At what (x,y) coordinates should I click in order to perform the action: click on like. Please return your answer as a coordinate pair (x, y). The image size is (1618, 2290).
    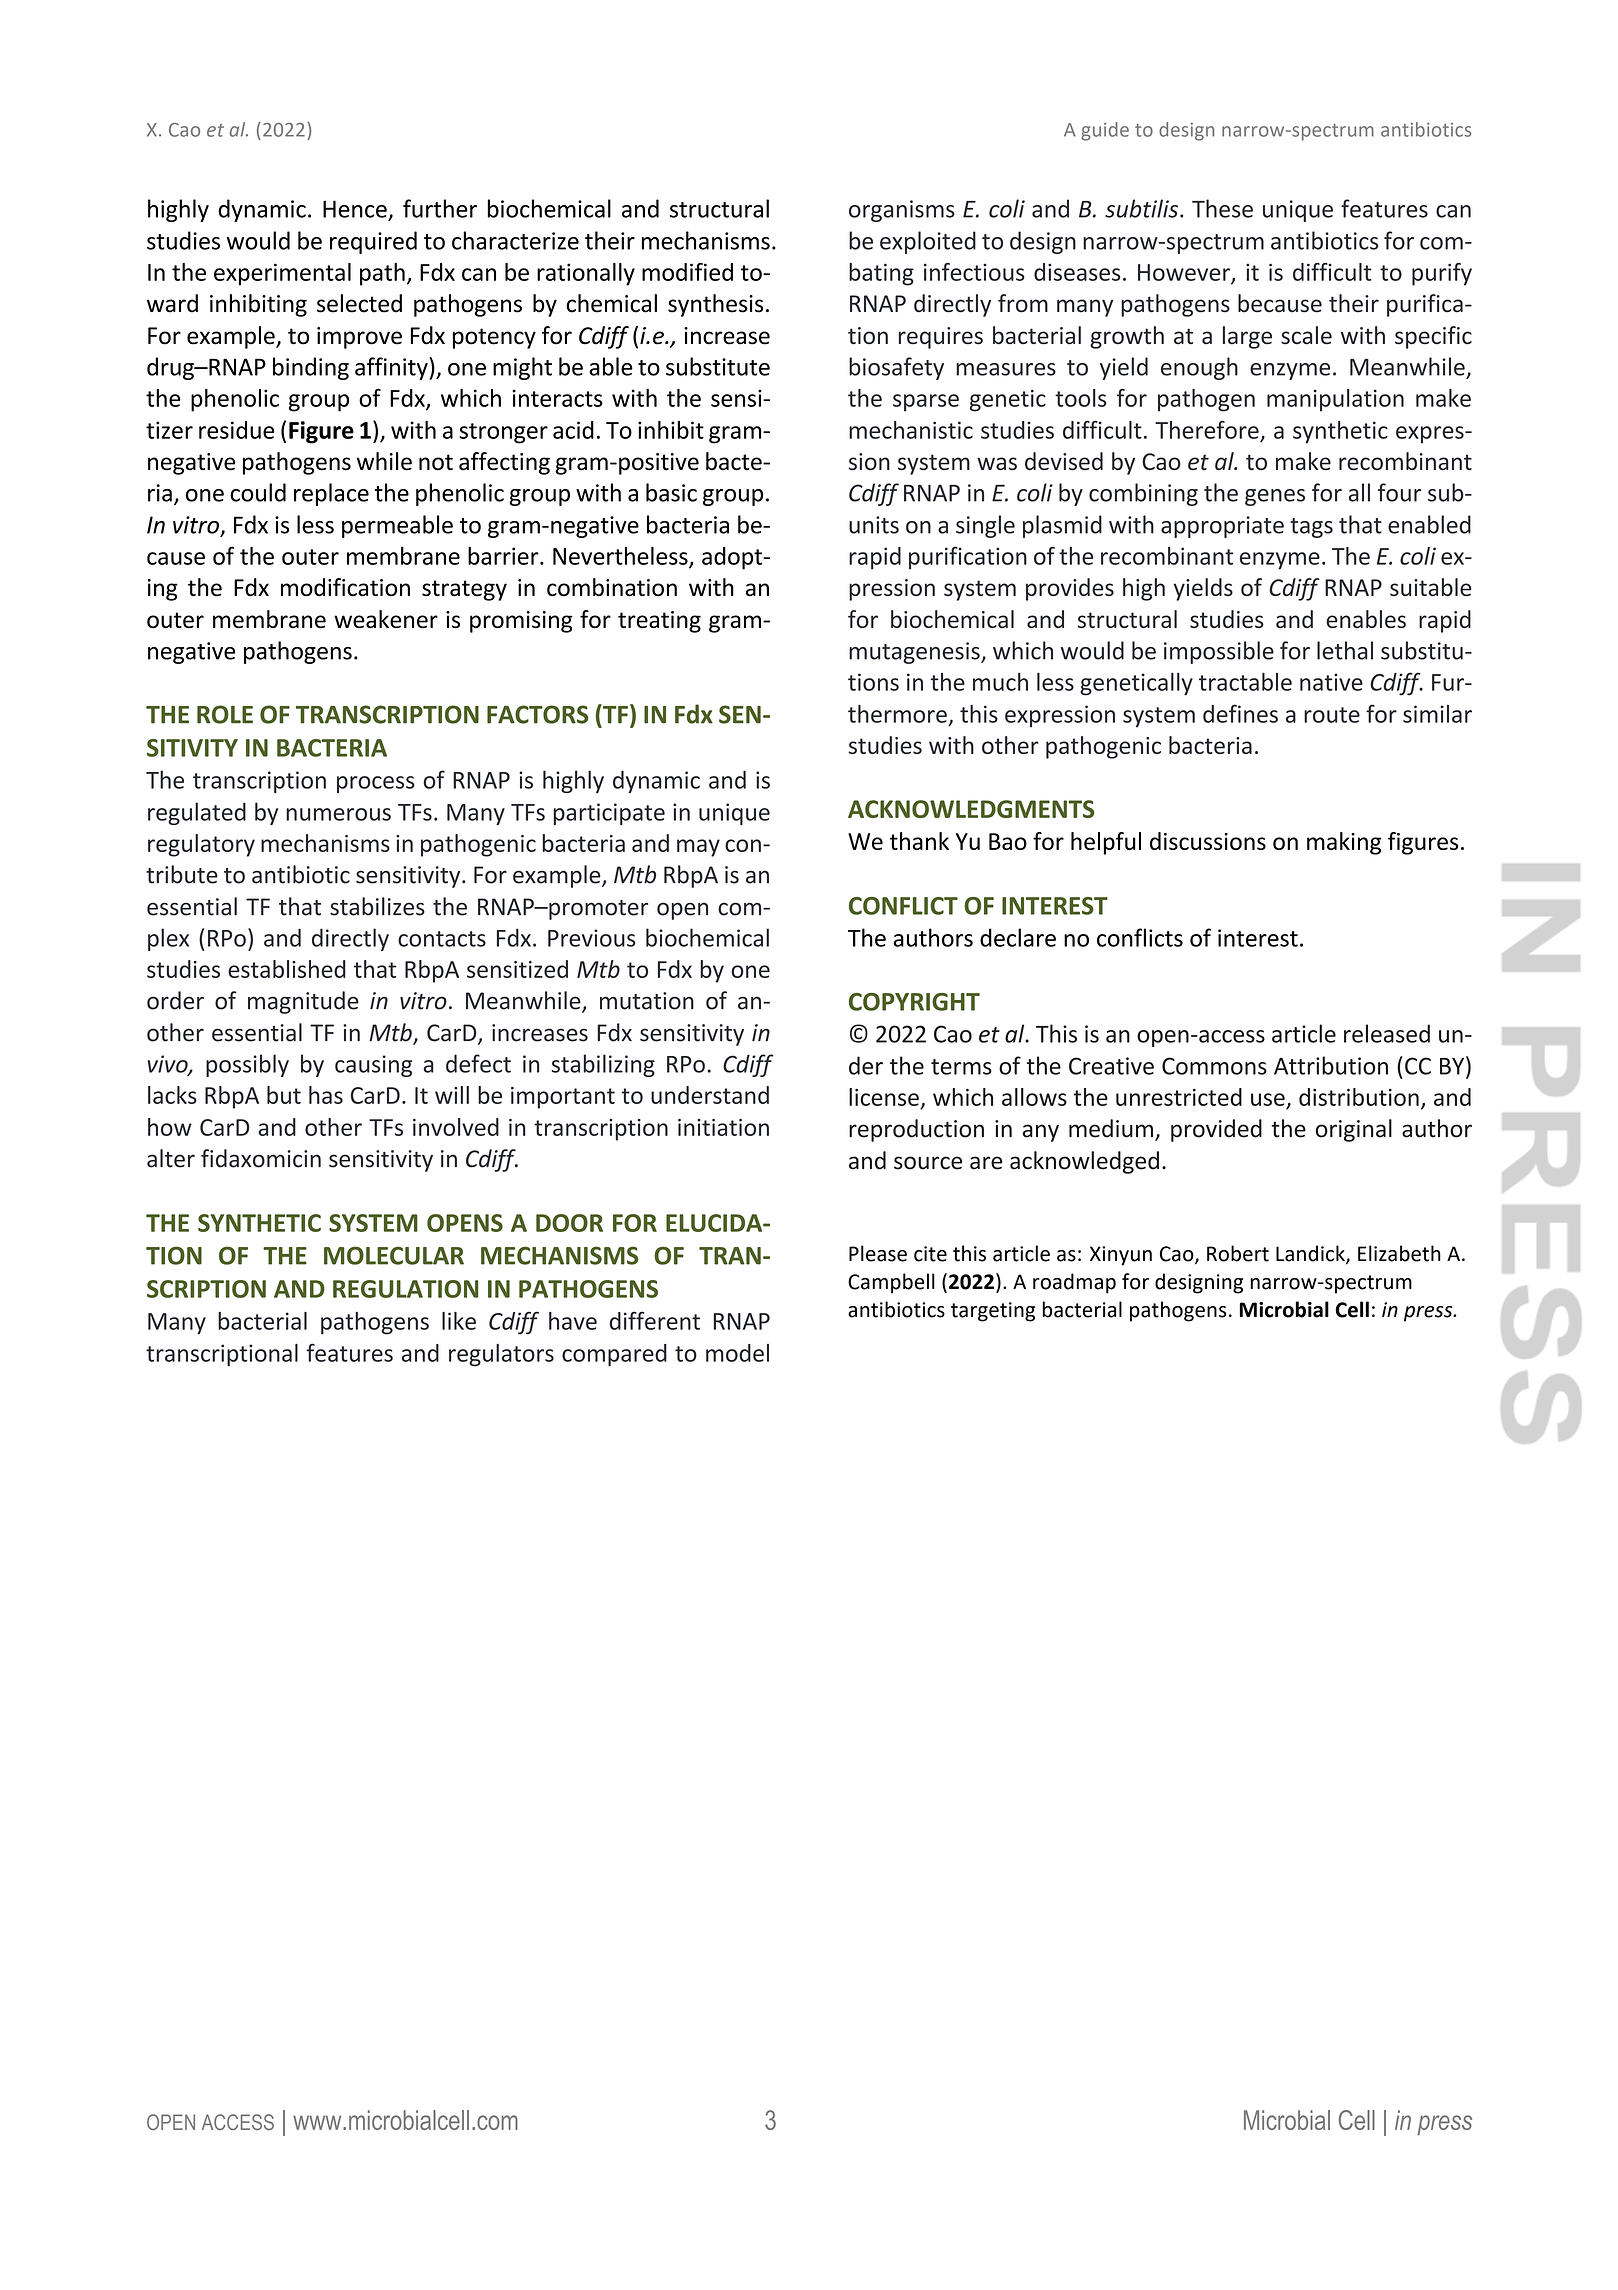
    Looking at the image, I should click on (459, 1321).
